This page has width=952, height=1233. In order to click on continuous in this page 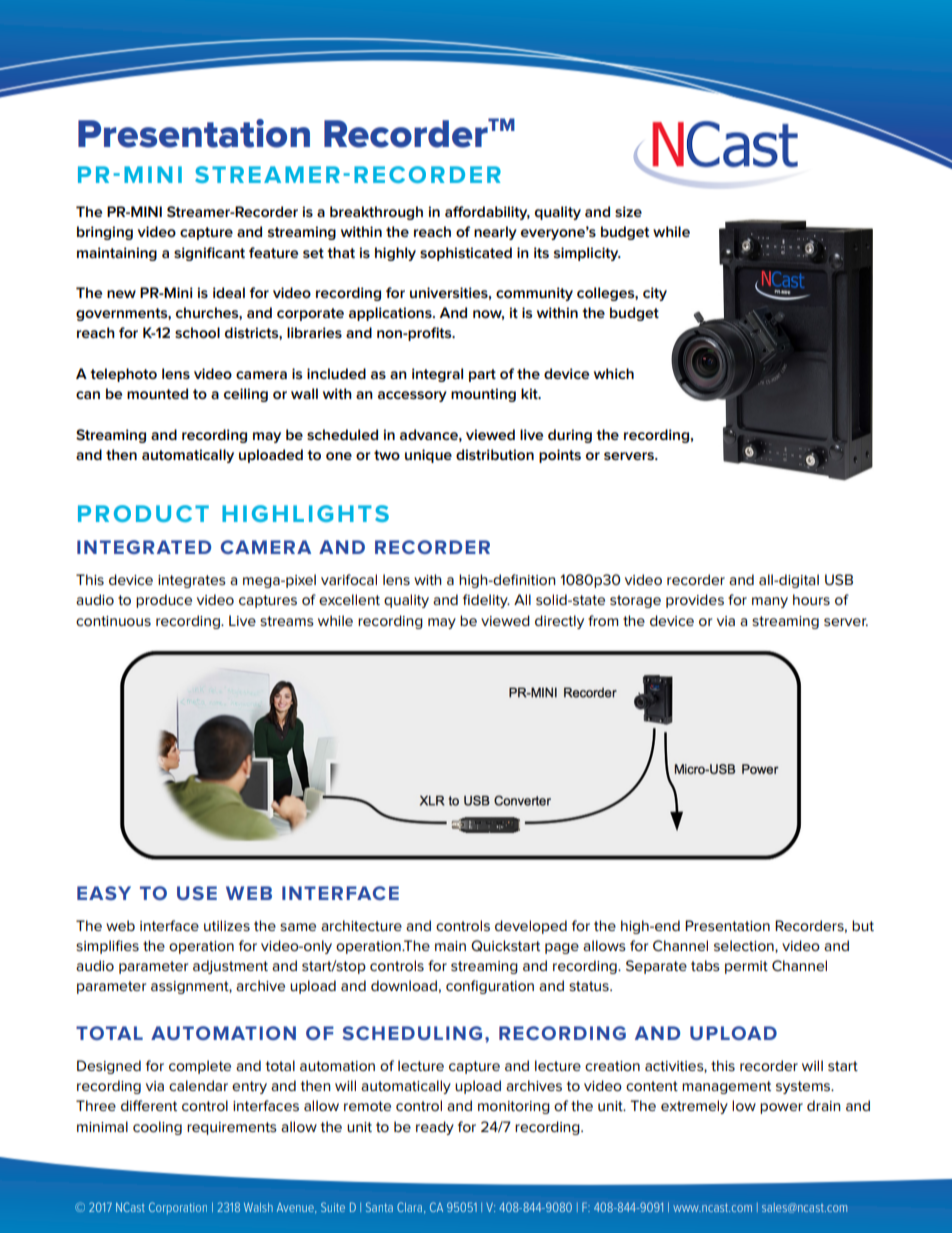, I will do `click(113, 621)`.
